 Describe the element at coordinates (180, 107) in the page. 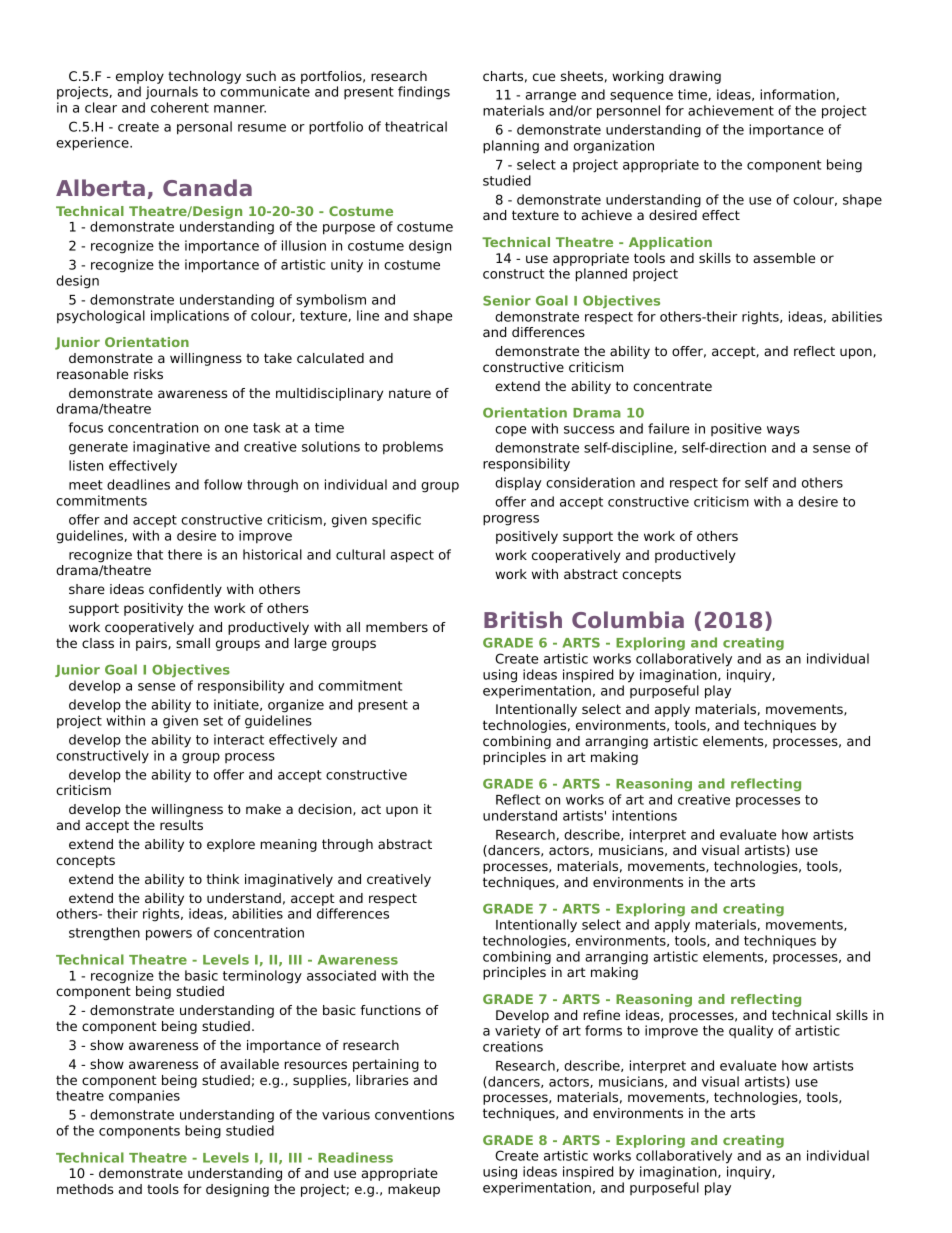

I see `coherent` at that location.
